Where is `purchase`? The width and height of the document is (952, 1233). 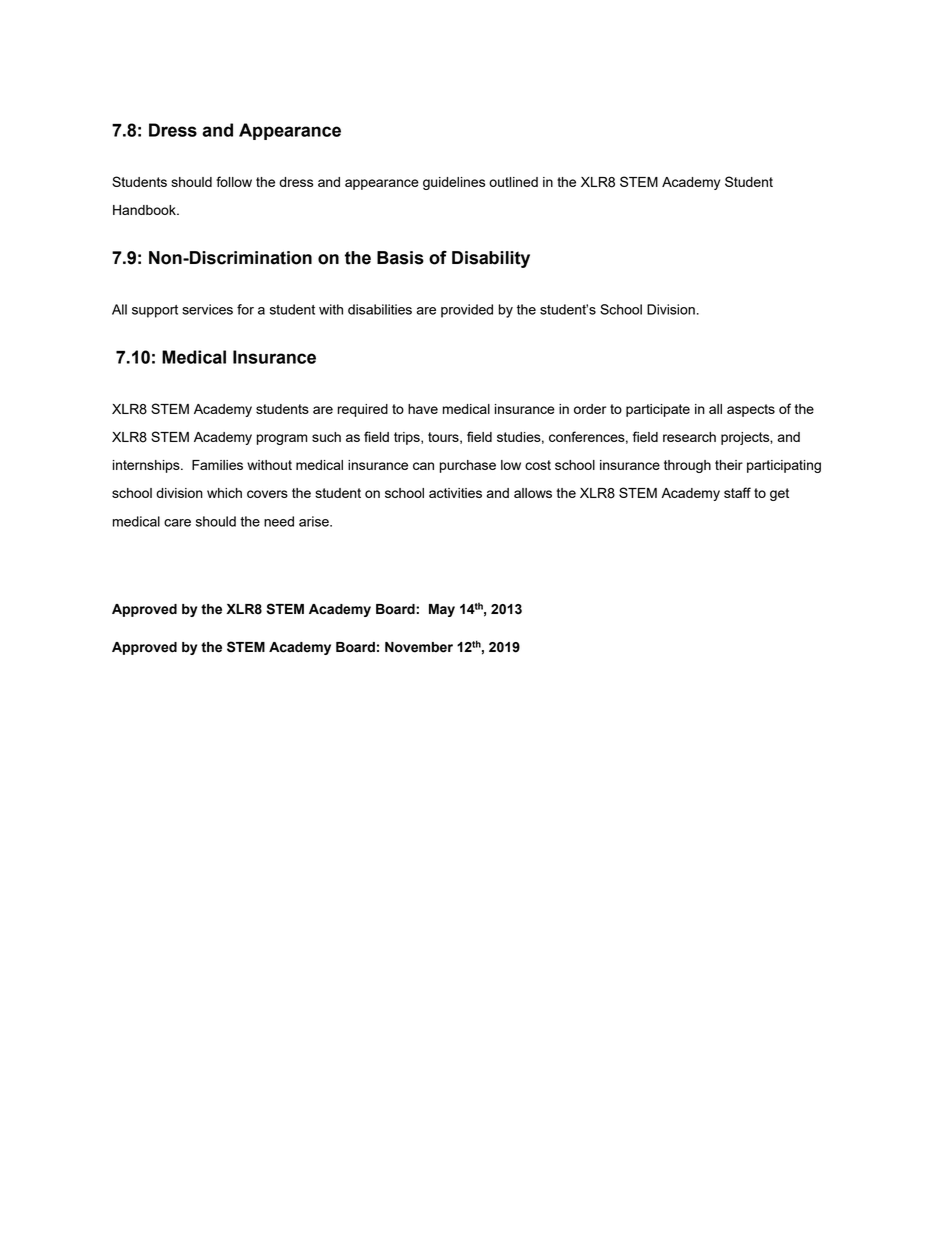 purchase is located at coordinates (468, 466).
